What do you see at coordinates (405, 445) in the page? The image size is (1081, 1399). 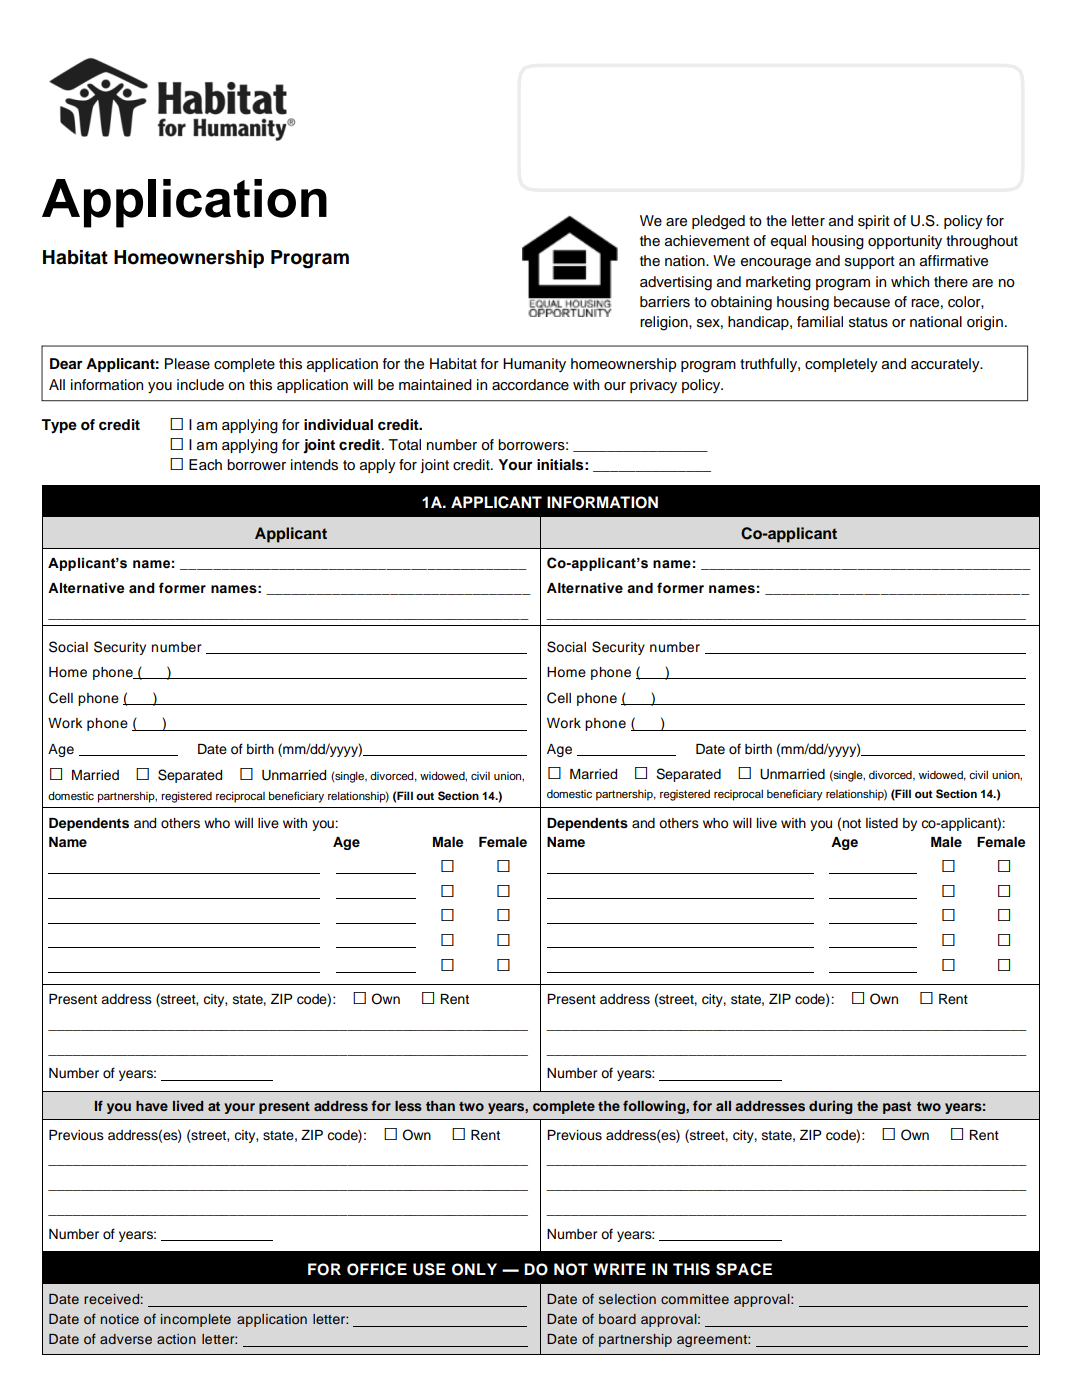 I see `Total` at bounding box center [405, 445].
